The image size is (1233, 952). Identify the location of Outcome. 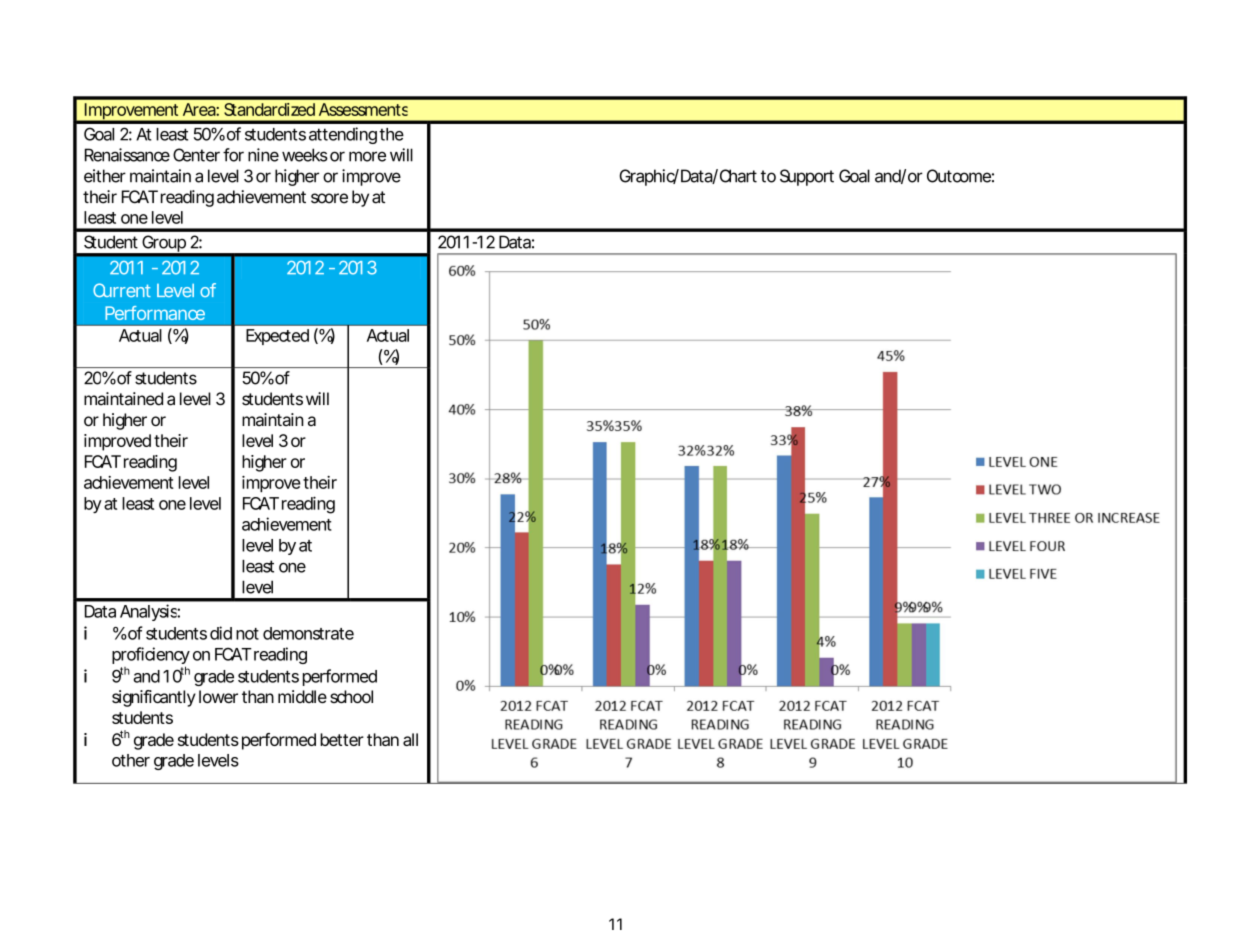
(959, 176).
